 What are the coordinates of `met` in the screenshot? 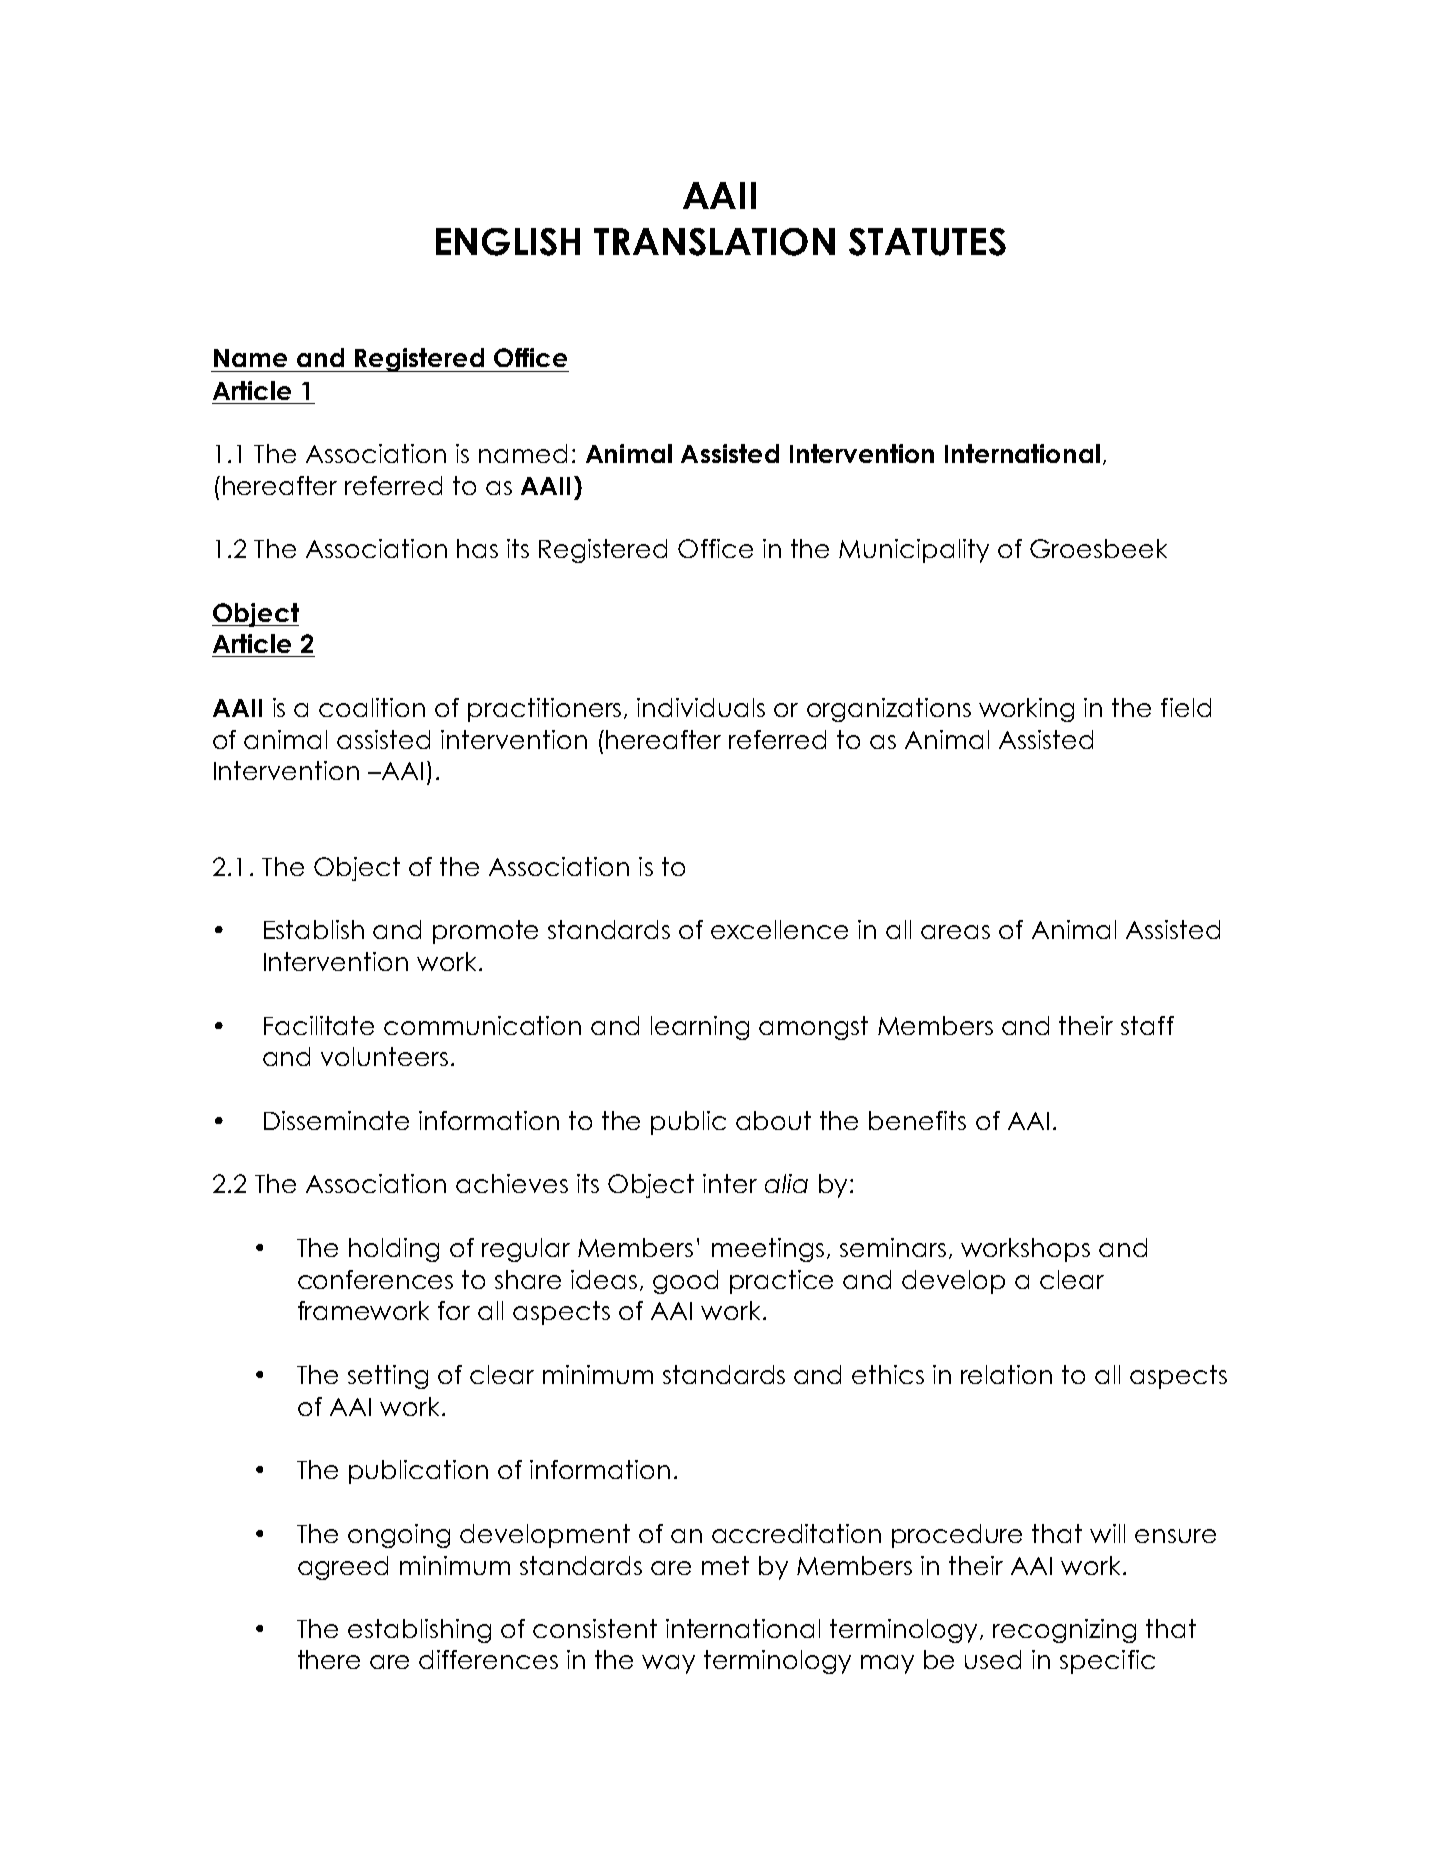 It's located at (725, 1565).
